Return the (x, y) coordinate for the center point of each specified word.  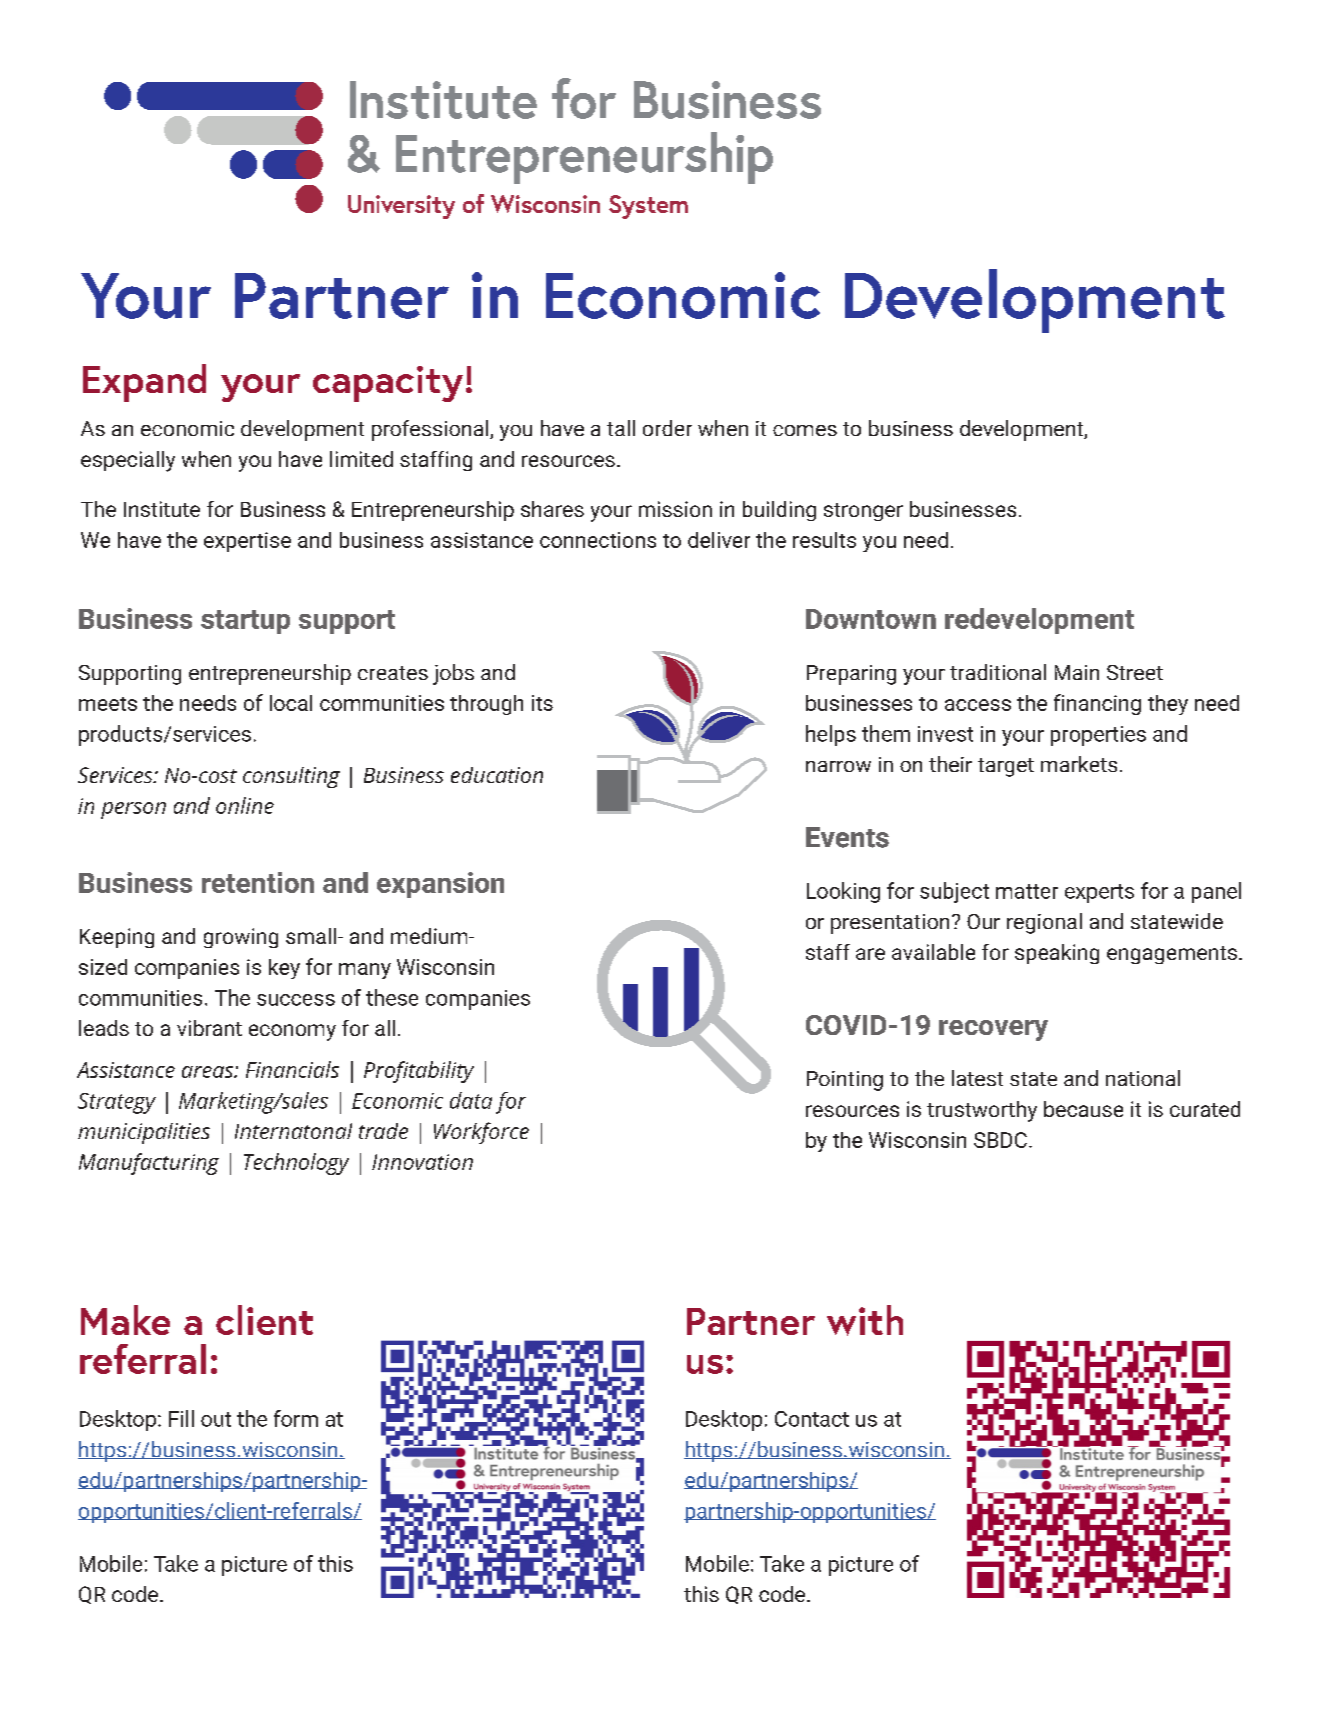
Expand (144, 383)
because (1083, 1109)
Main (1077, 672)
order (667, 428)
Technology (296, 1164)
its (542, 703)
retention (258, 882)
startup (245, 622)
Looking (843, 892)
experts (1099, 893)
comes (805, 430)
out (216, 1419)
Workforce (481, 1133)
